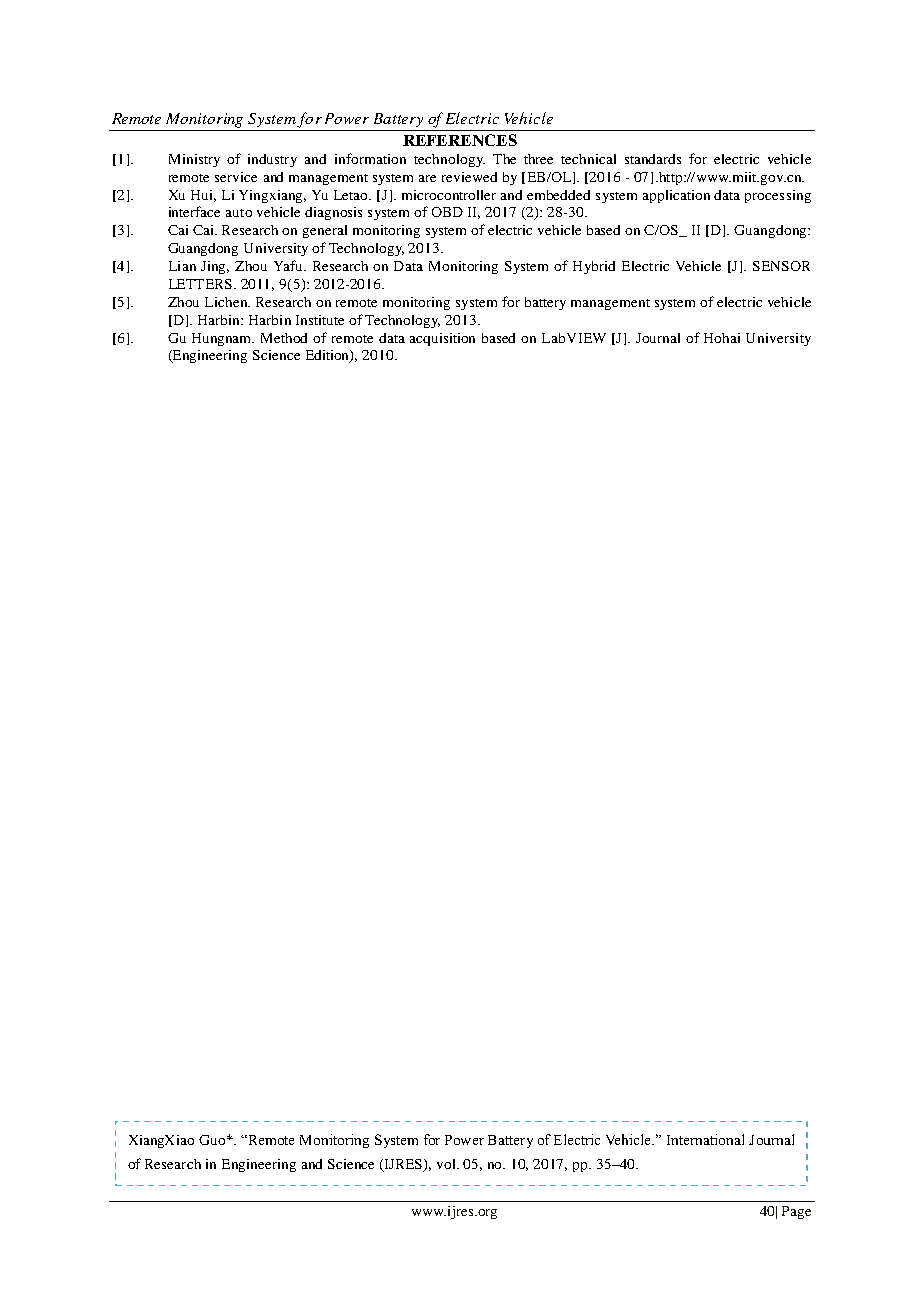 This image has height=1308, width=924. I want to click on service, so click(236, 177).
